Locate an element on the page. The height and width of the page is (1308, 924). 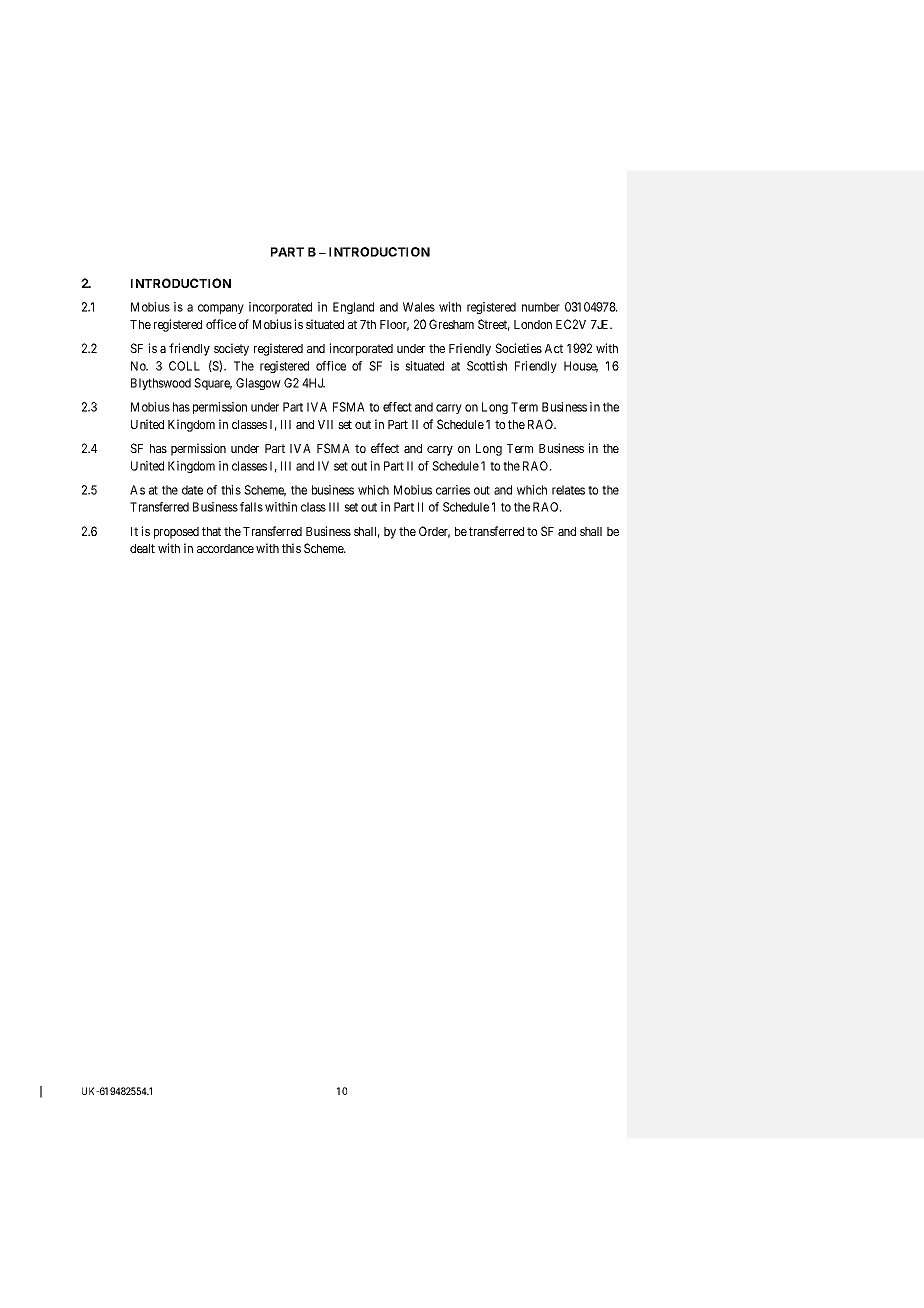
company is located at coordinates (221, 309).
